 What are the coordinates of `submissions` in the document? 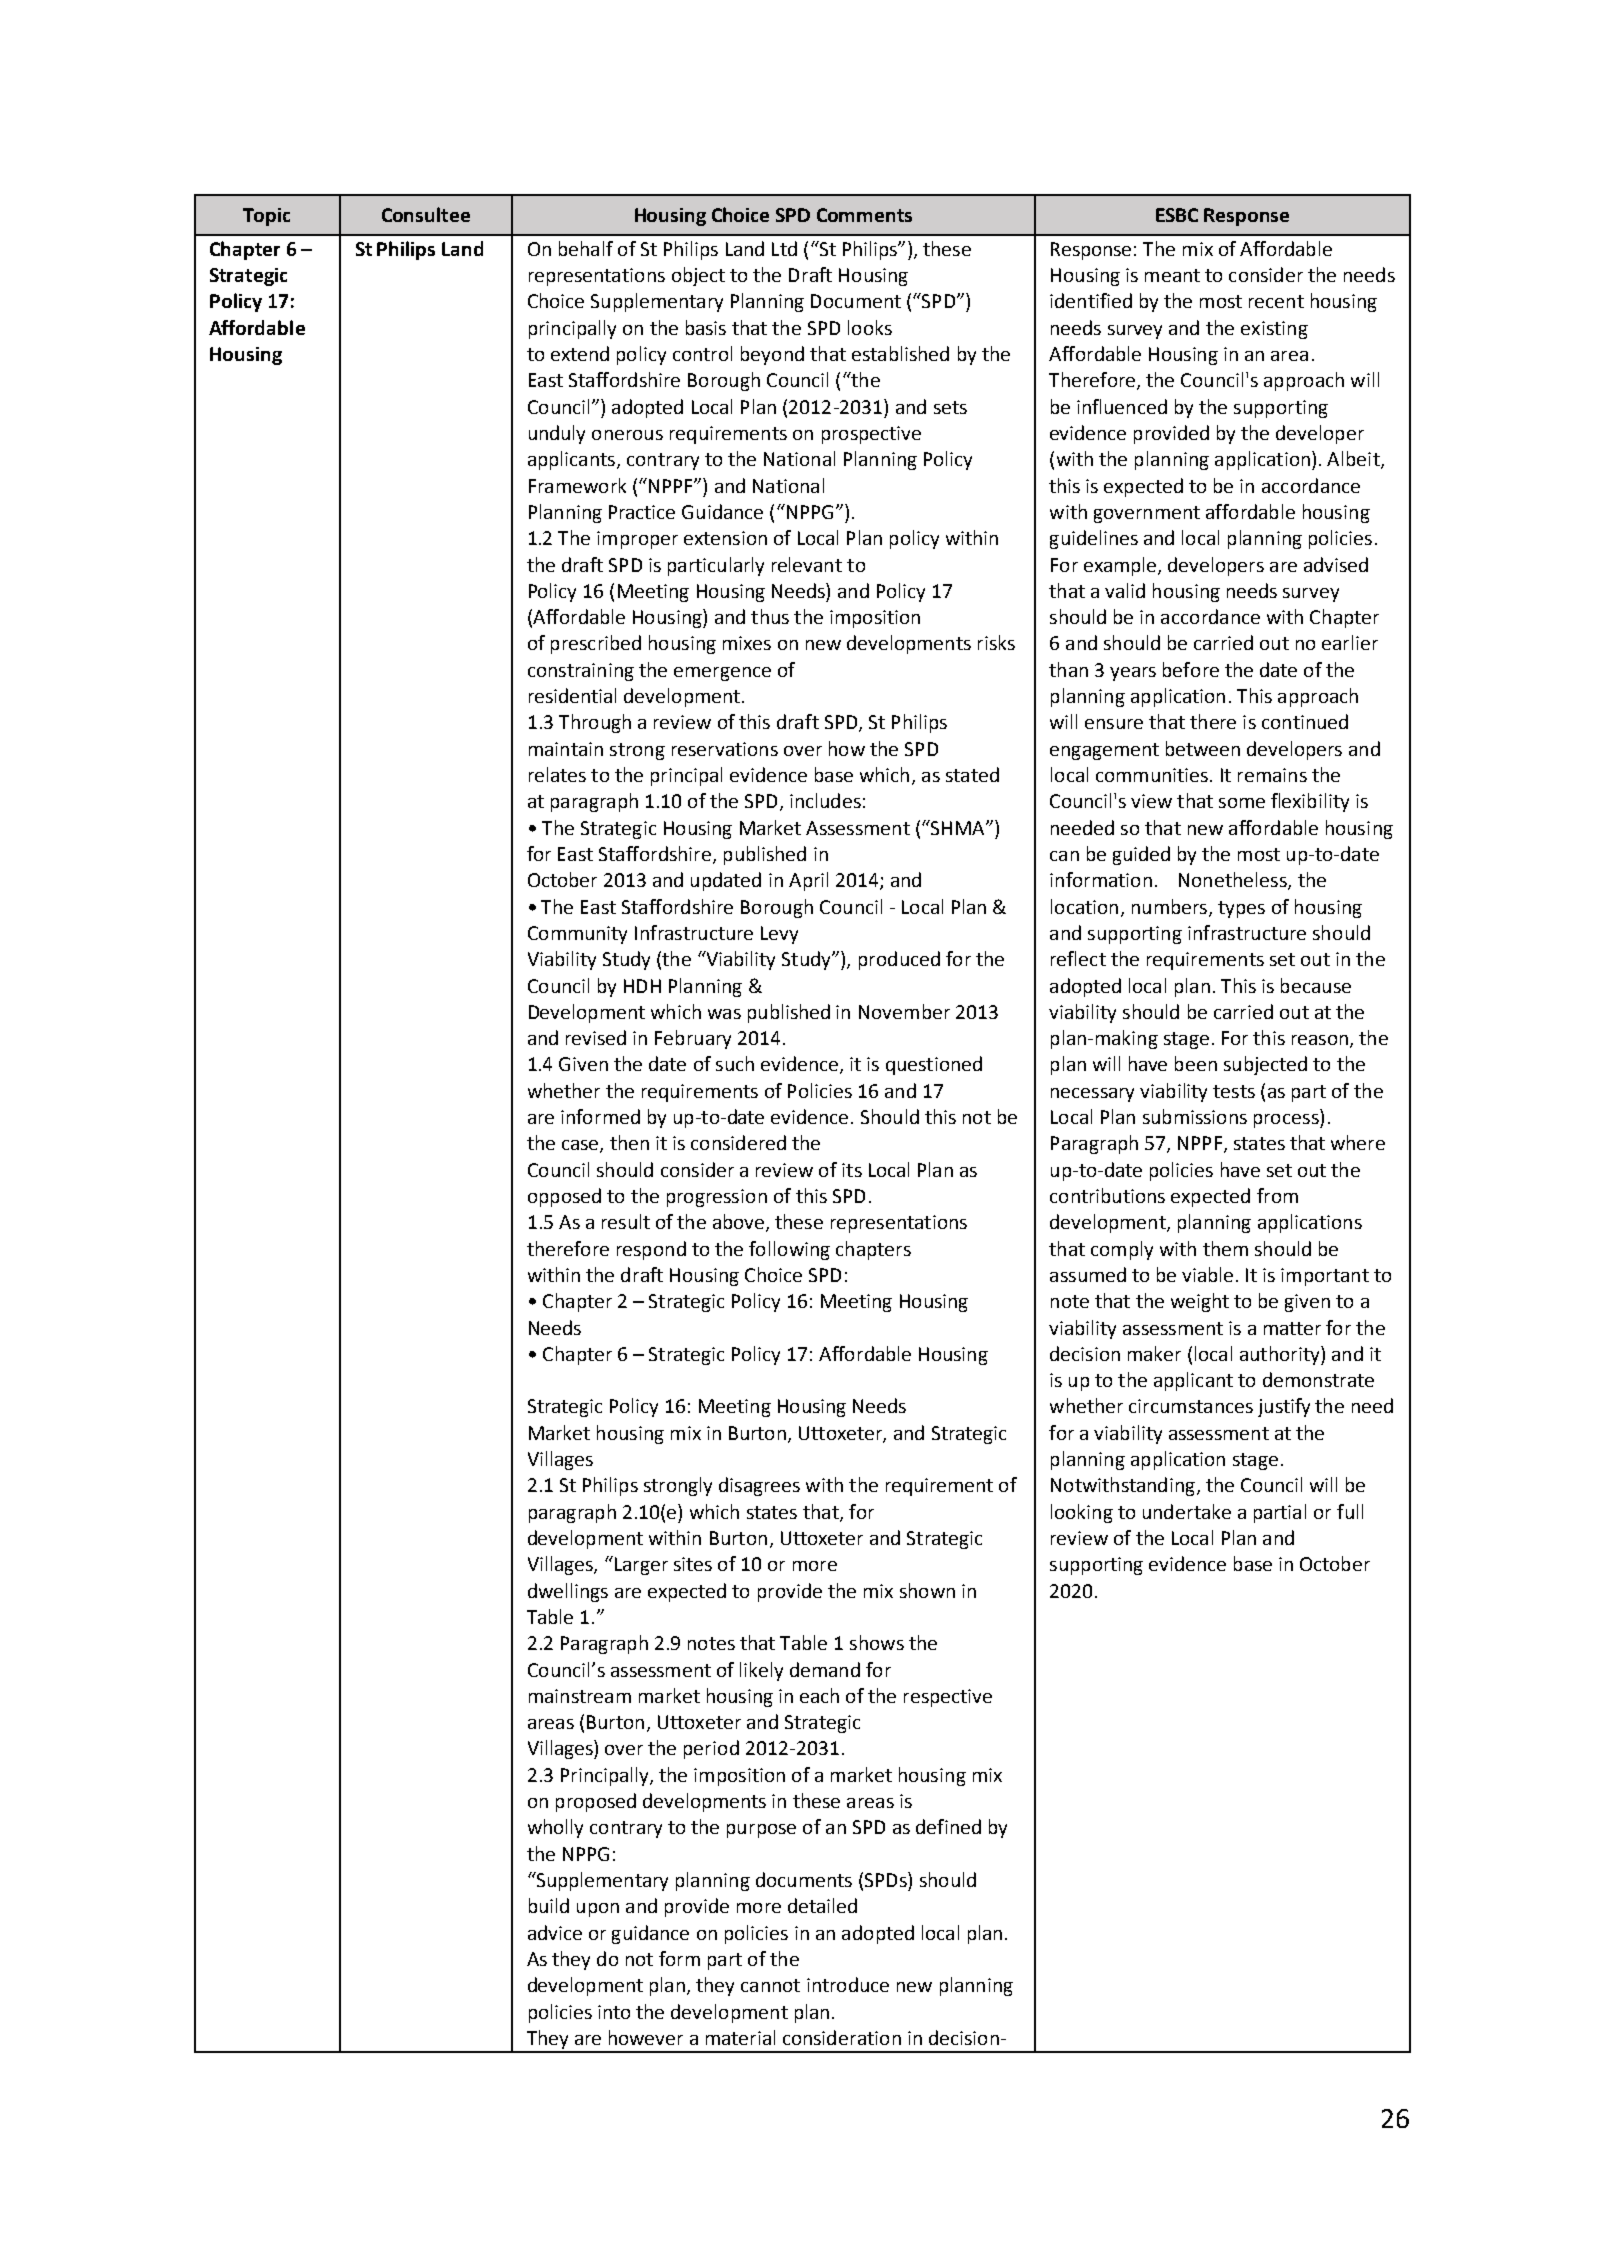 It's located at (1195, 1116).
